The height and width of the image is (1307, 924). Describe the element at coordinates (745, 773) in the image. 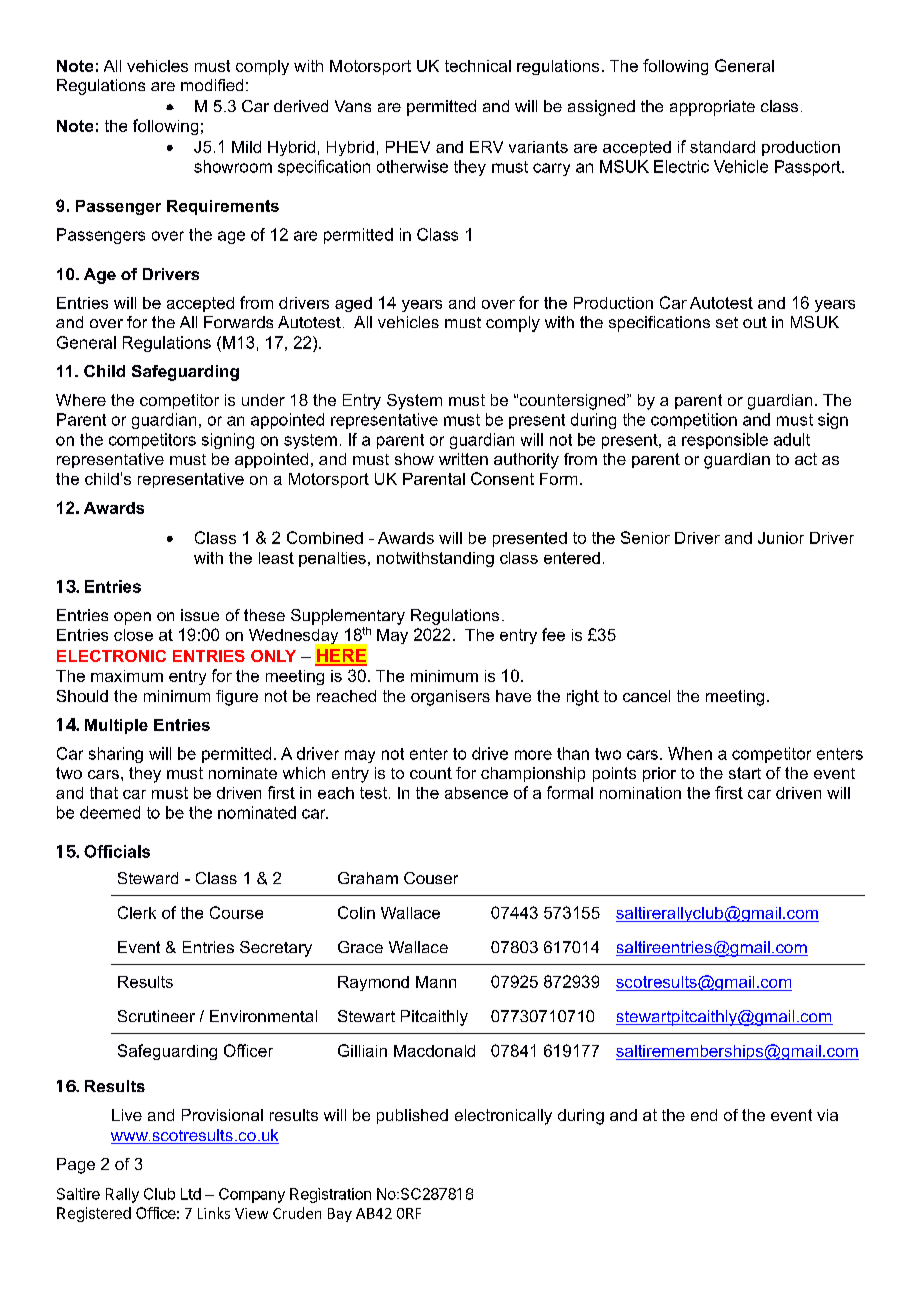

I see `start` at that location.
